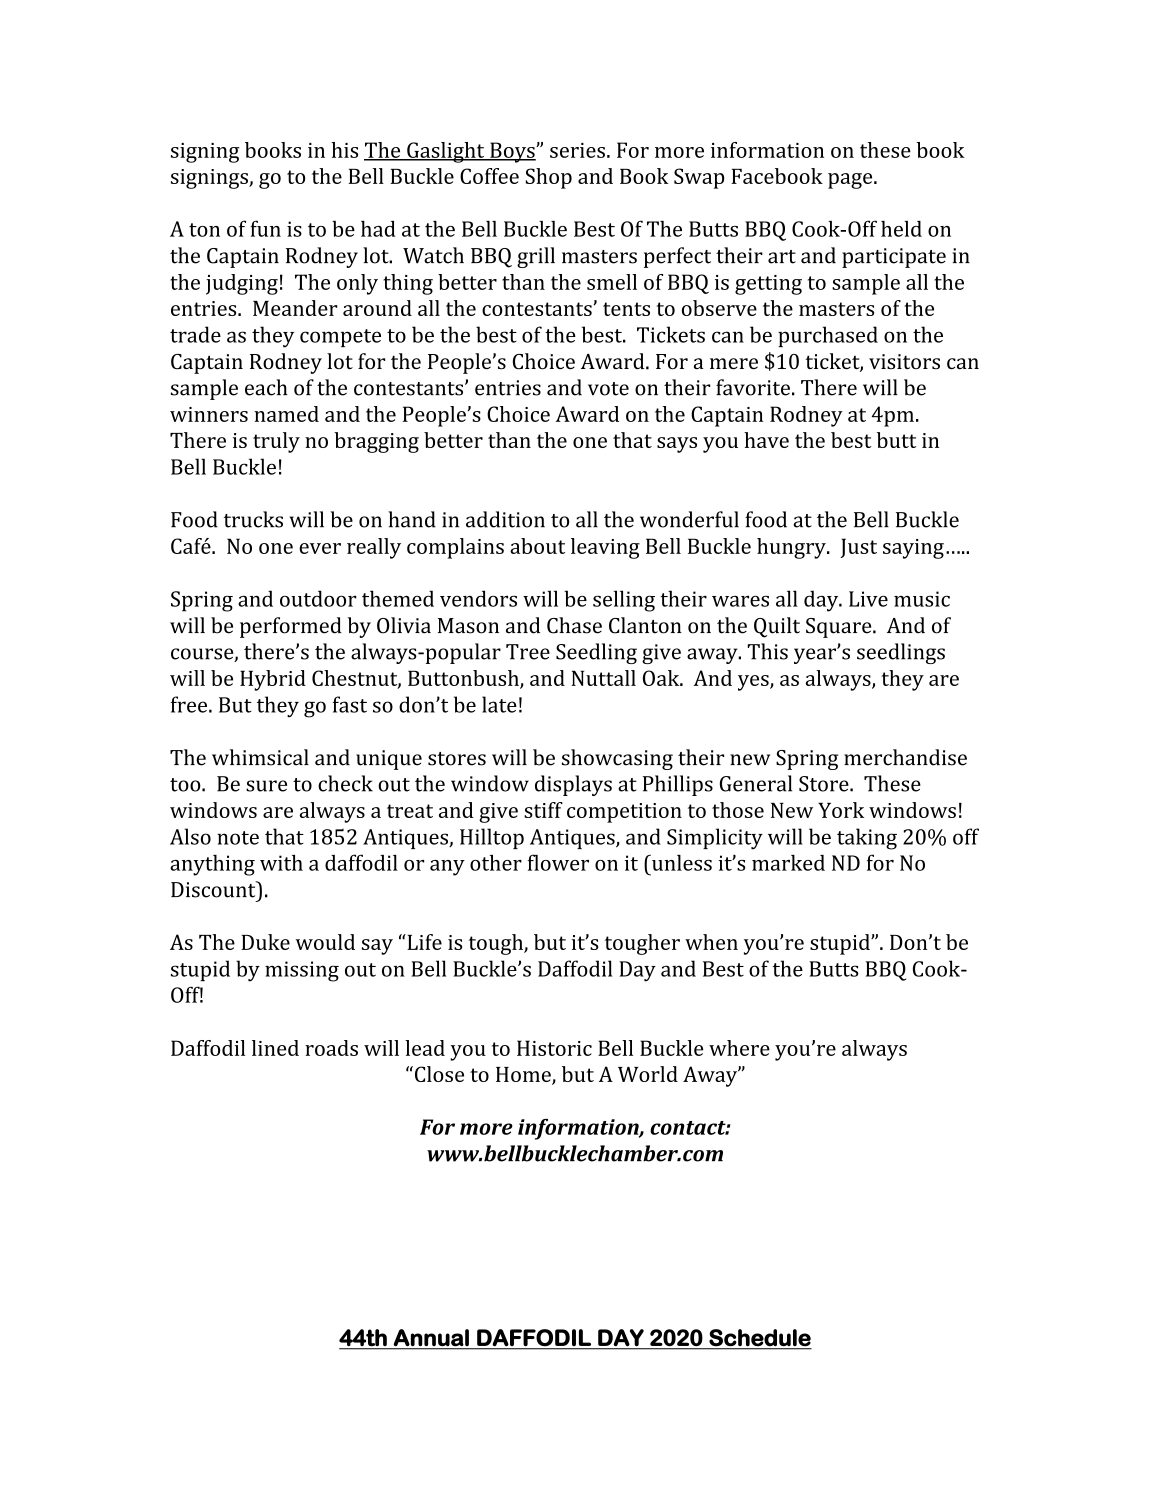  Describe the element at coordinates (851, 181) in the page. I see `page` at that location.
